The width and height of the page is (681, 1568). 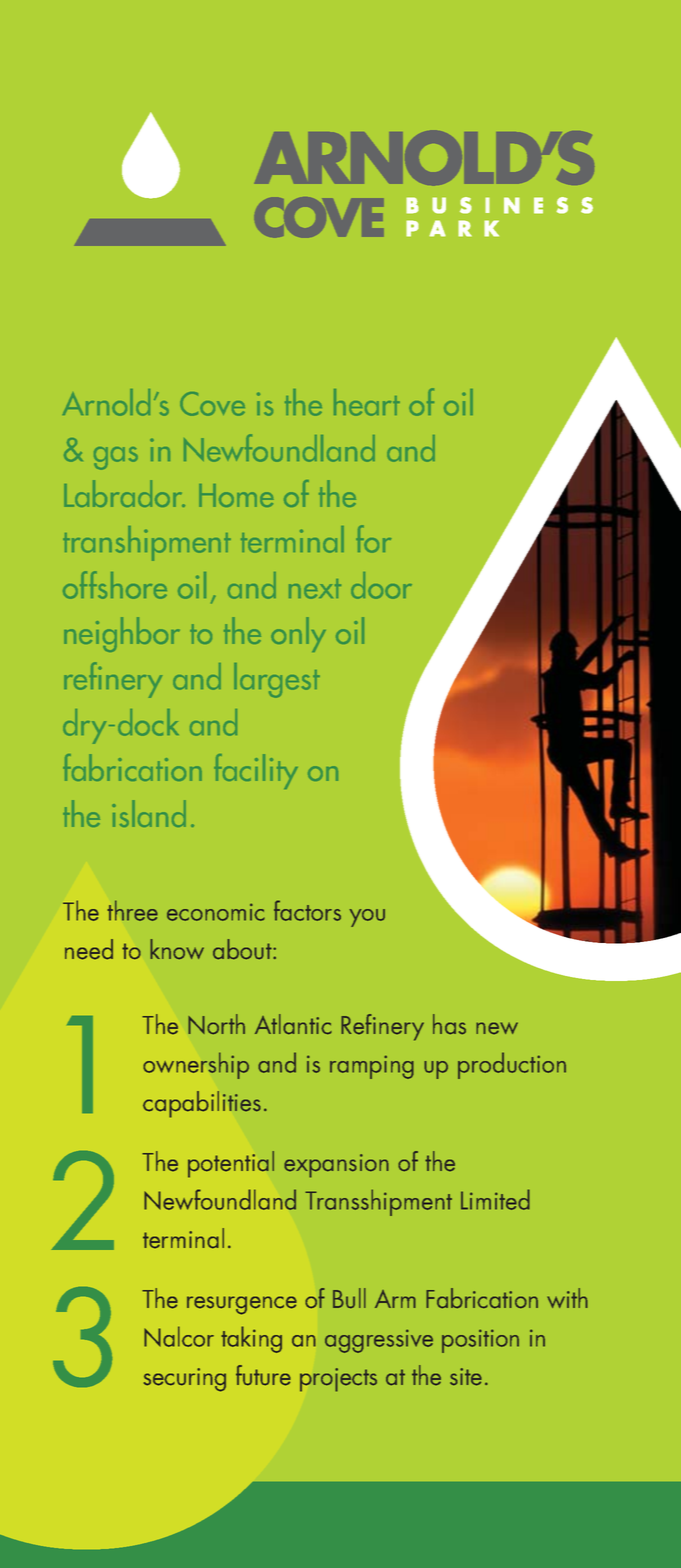 I want to click on island, so click(x=149, y=813).
